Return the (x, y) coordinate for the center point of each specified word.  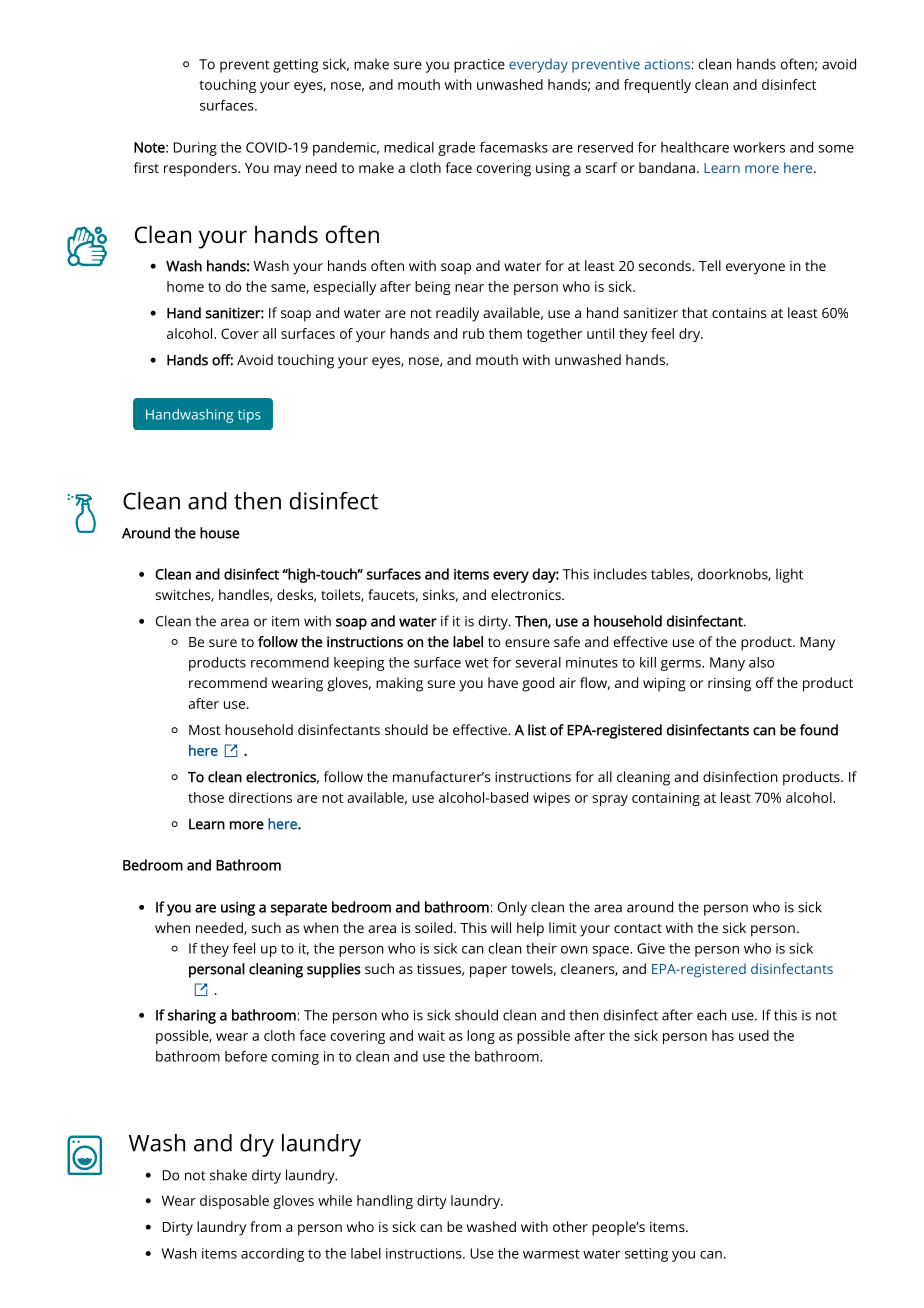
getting (295, 66)
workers (759, 147)
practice (479, 66)
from (265, 1226)
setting (646, 1255)
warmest (551, 1254)
